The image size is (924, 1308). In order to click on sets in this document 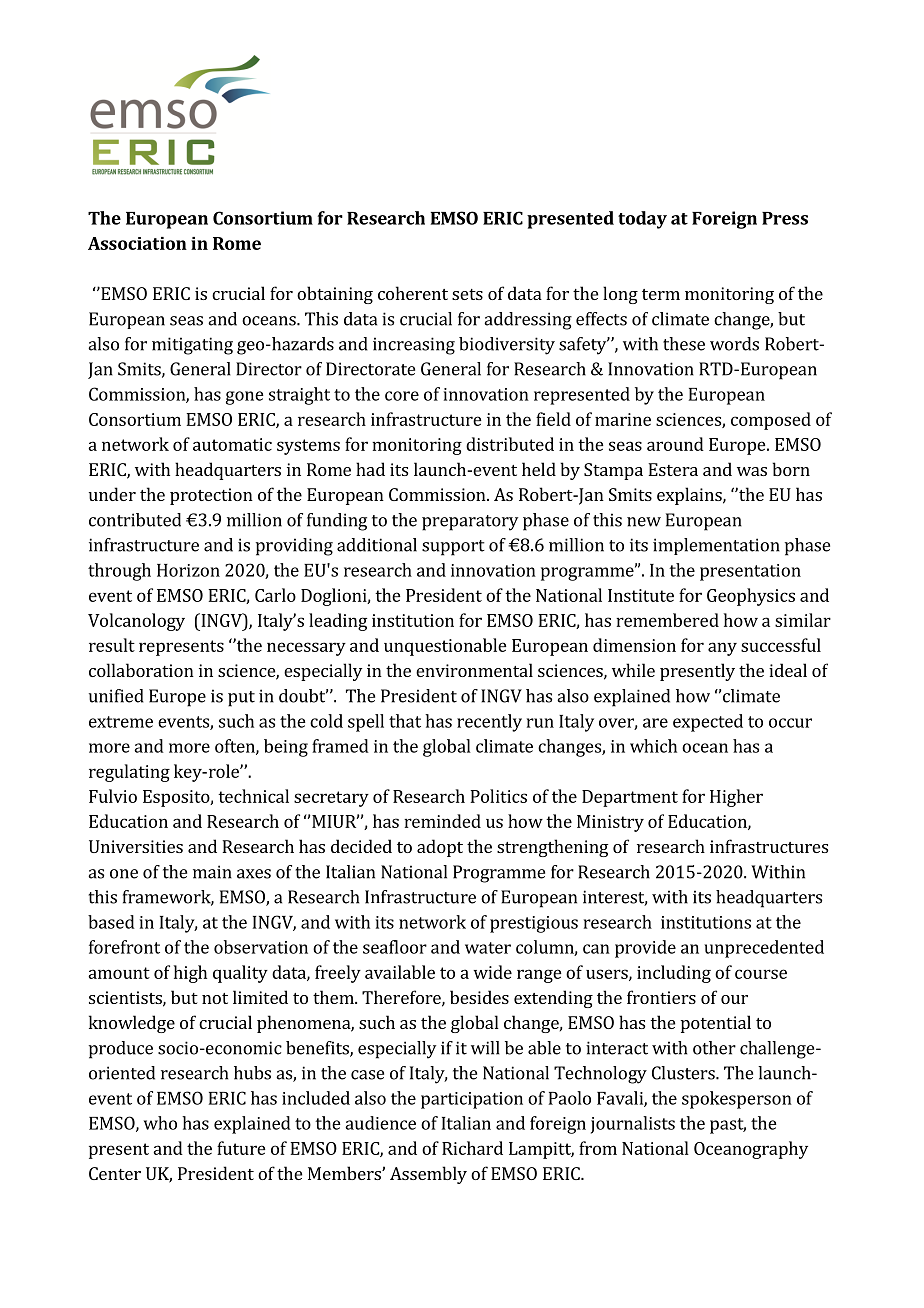, I will do `click(467, 294)`.
